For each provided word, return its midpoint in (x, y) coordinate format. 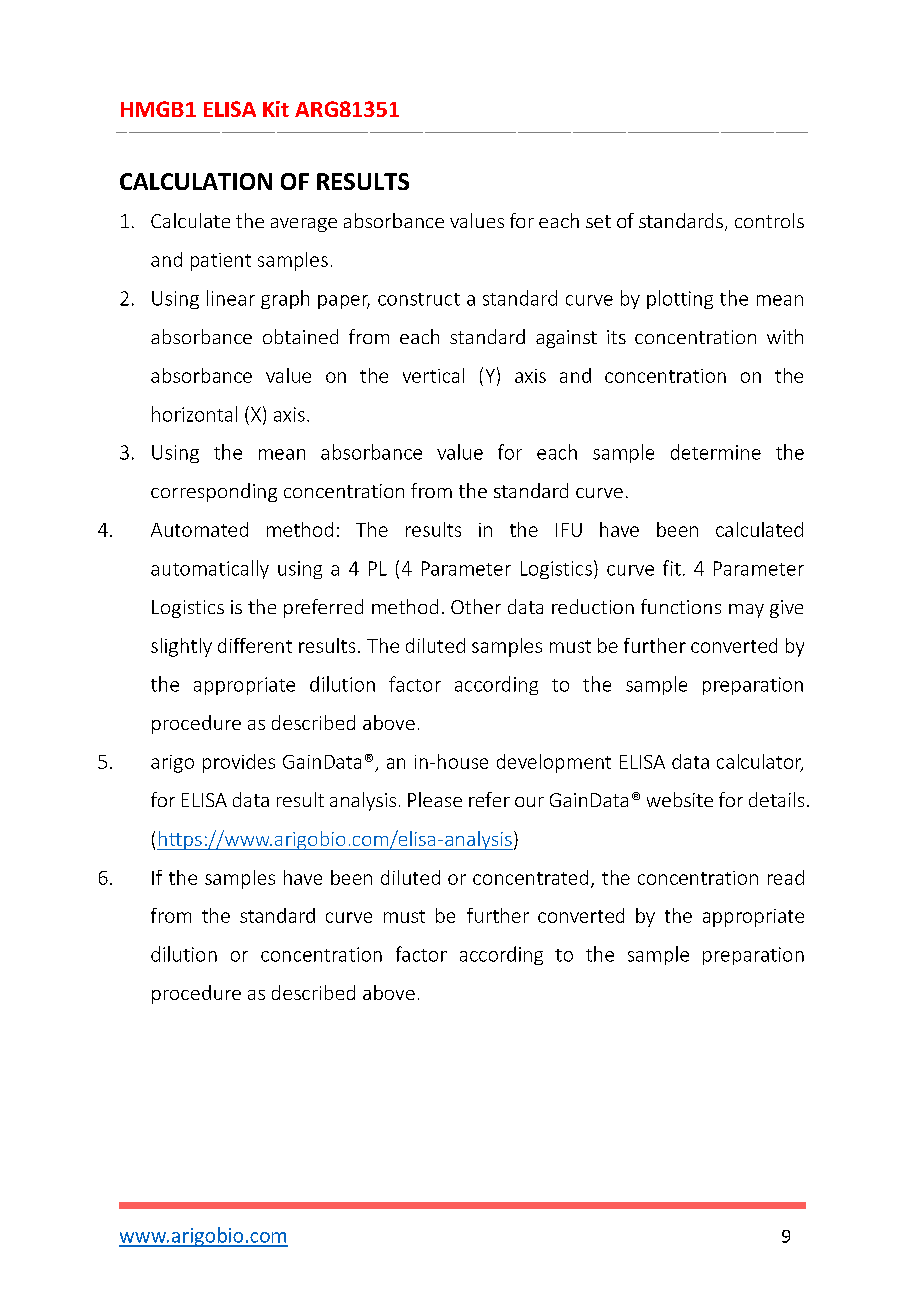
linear (231, 298)
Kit (276, 109)
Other (476, 606)
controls (769, 220)
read (786, 877)
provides (239, 763)
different (255, 645)
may (746, 611)
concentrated (530, 877)
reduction (593, 606)
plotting (680, 299)
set (598, 221)
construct (419, 299)
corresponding (214, 492)
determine (716, 452)
